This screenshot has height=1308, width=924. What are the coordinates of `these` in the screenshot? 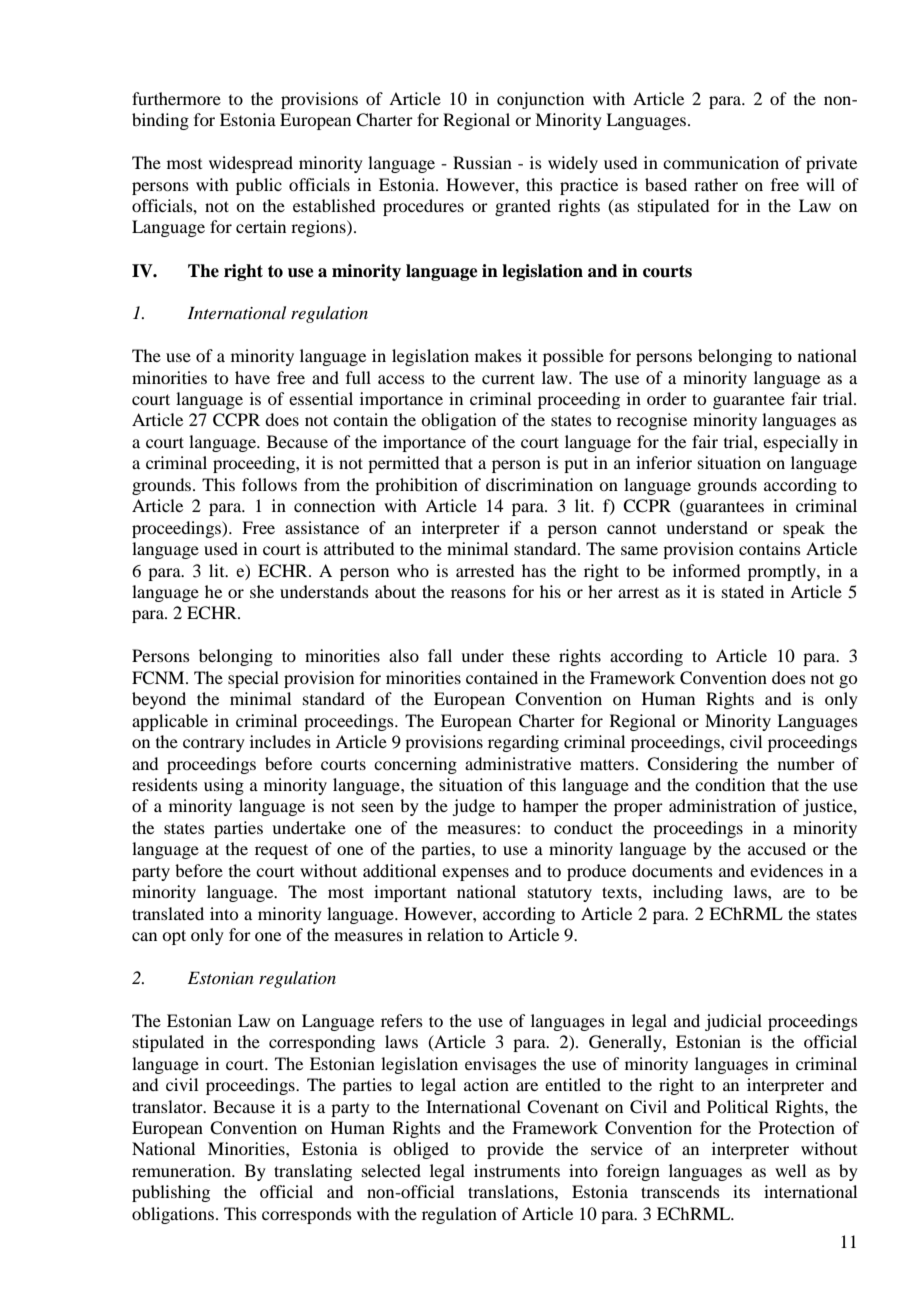 It's located at (531, 655).
